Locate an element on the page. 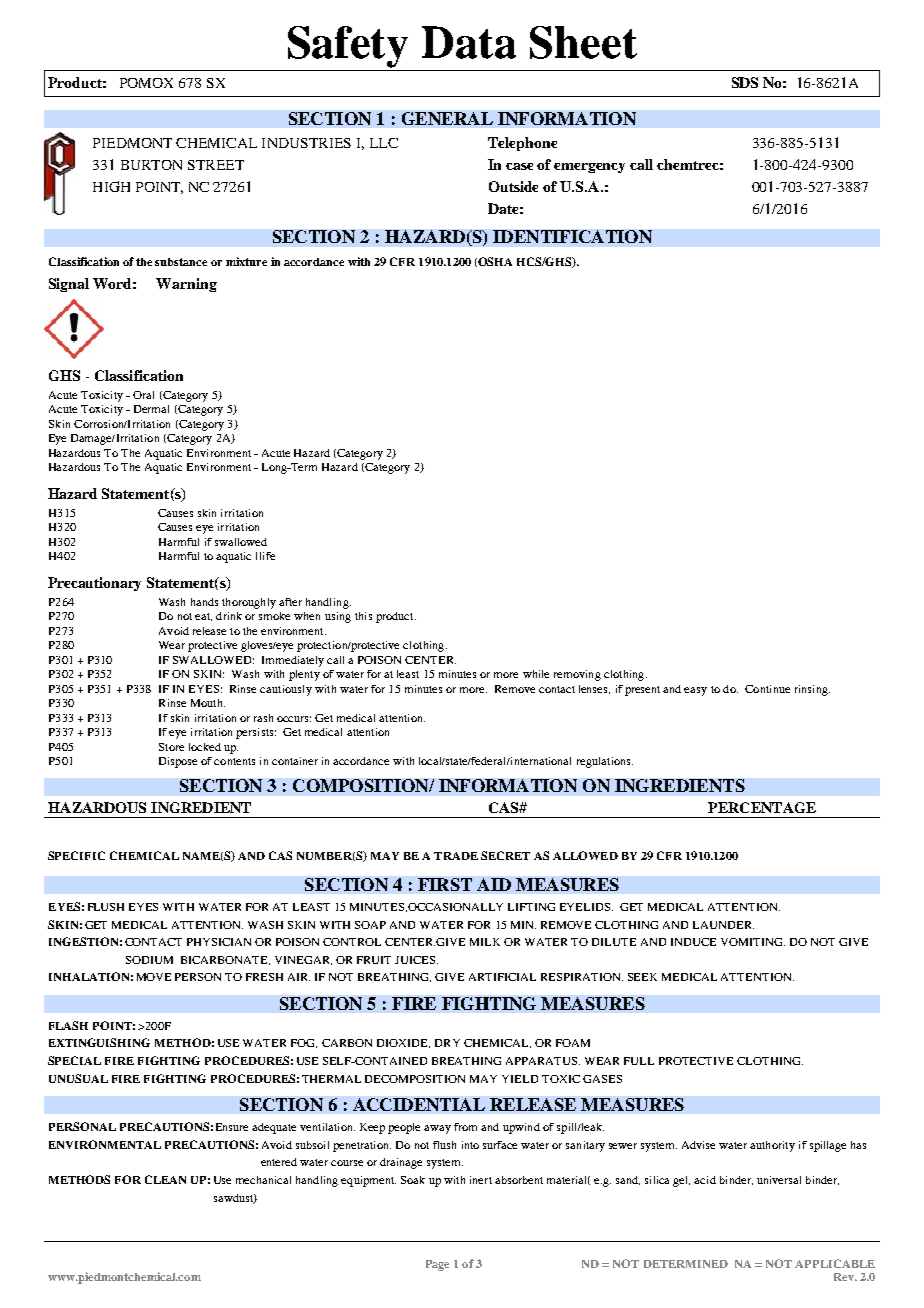 Image resolution: width=924 pixels, height=1308 pixels. Oral is located at coordinates (143, 395).
